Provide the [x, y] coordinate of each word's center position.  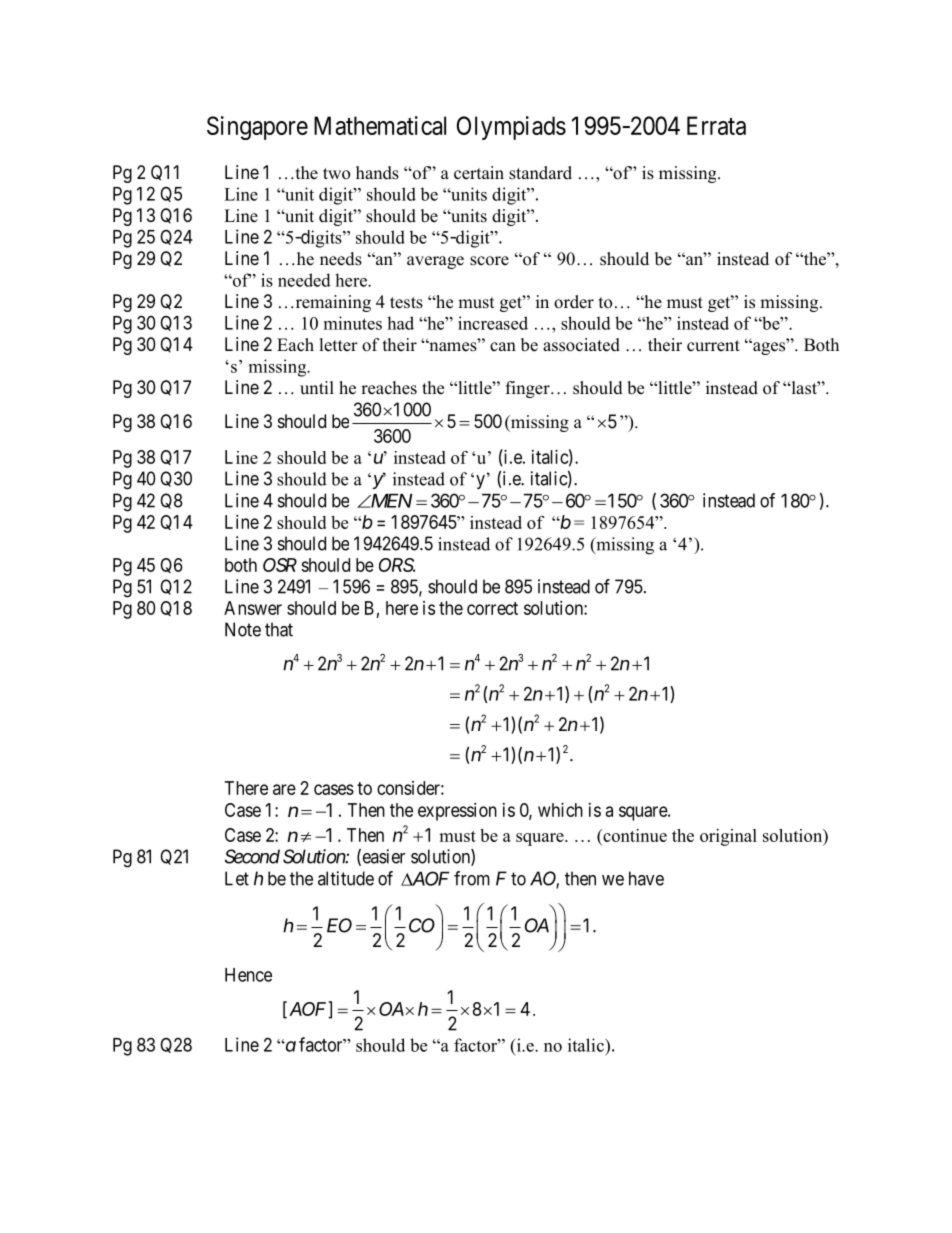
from [472, 878]
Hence [248, 975]
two [336, 174]
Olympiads [511, 128]
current [713, 346]
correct [492, 608]
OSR [280, 565]
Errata [716, 125]
